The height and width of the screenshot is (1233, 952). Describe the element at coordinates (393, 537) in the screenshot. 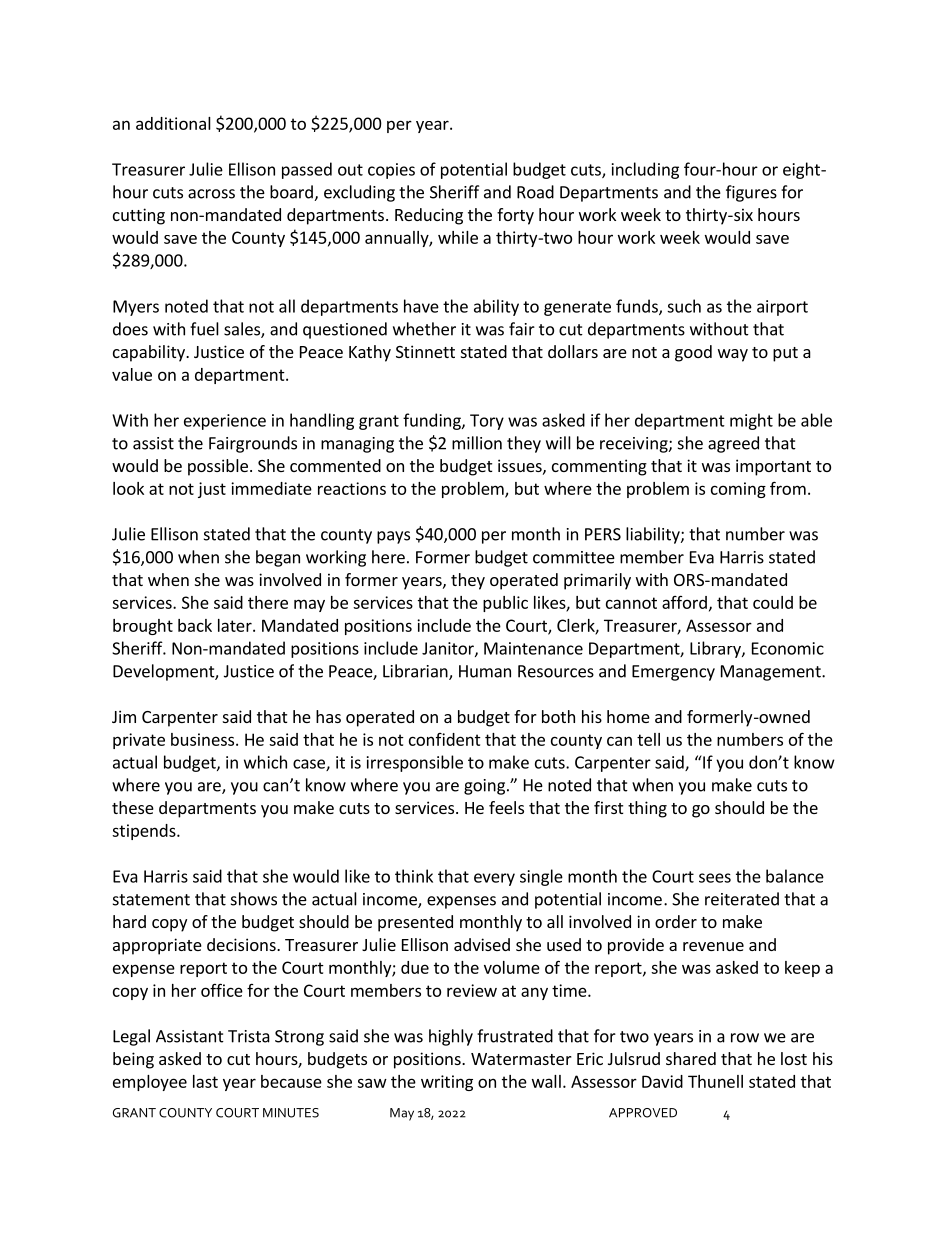

I see `pays` at that location.
